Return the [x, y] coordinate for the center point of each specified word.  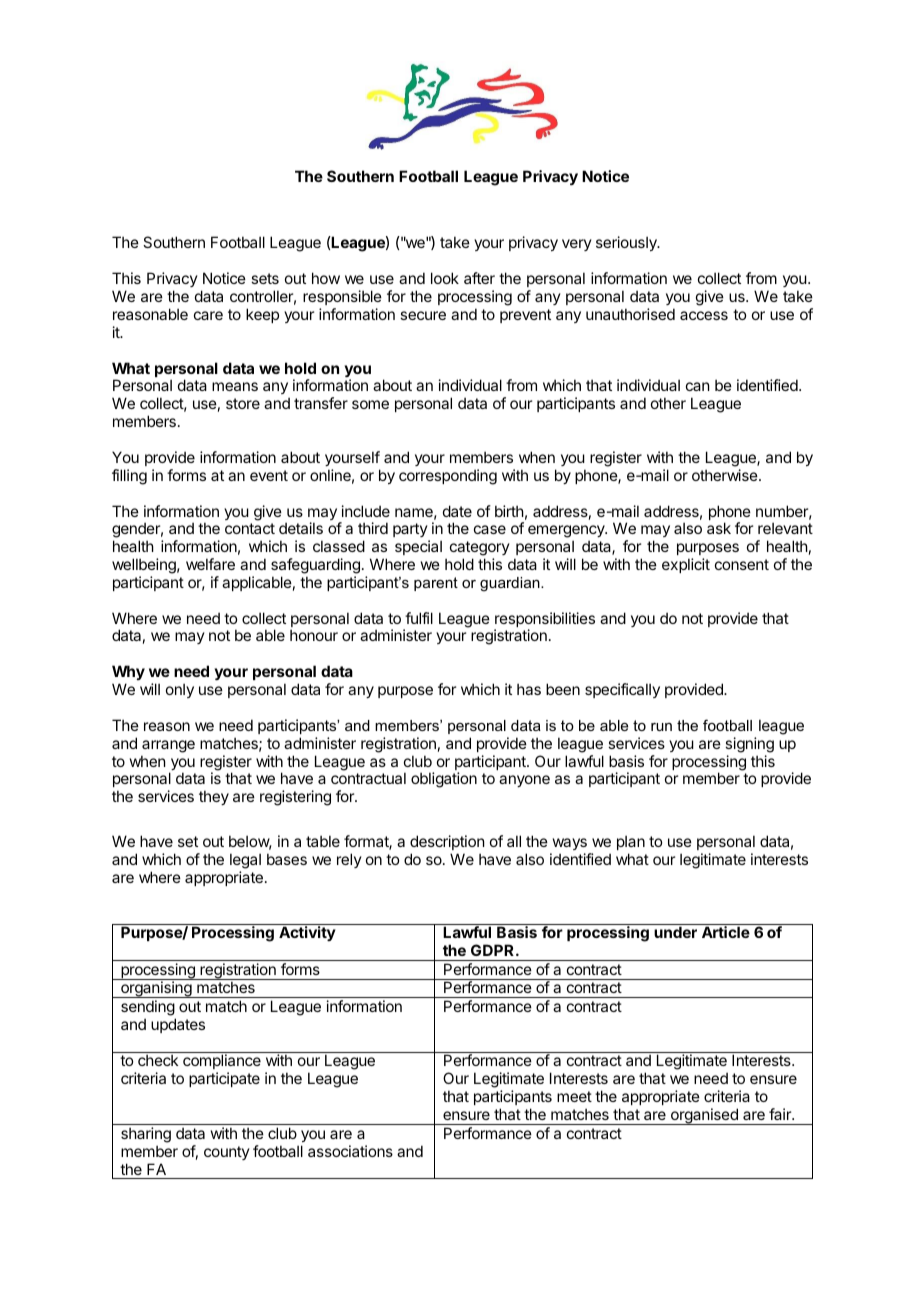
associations [350, 1151]
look [445, 278]
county [227, 1153]
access [704, 315]
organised [704, 1116]
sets [265, 278]
